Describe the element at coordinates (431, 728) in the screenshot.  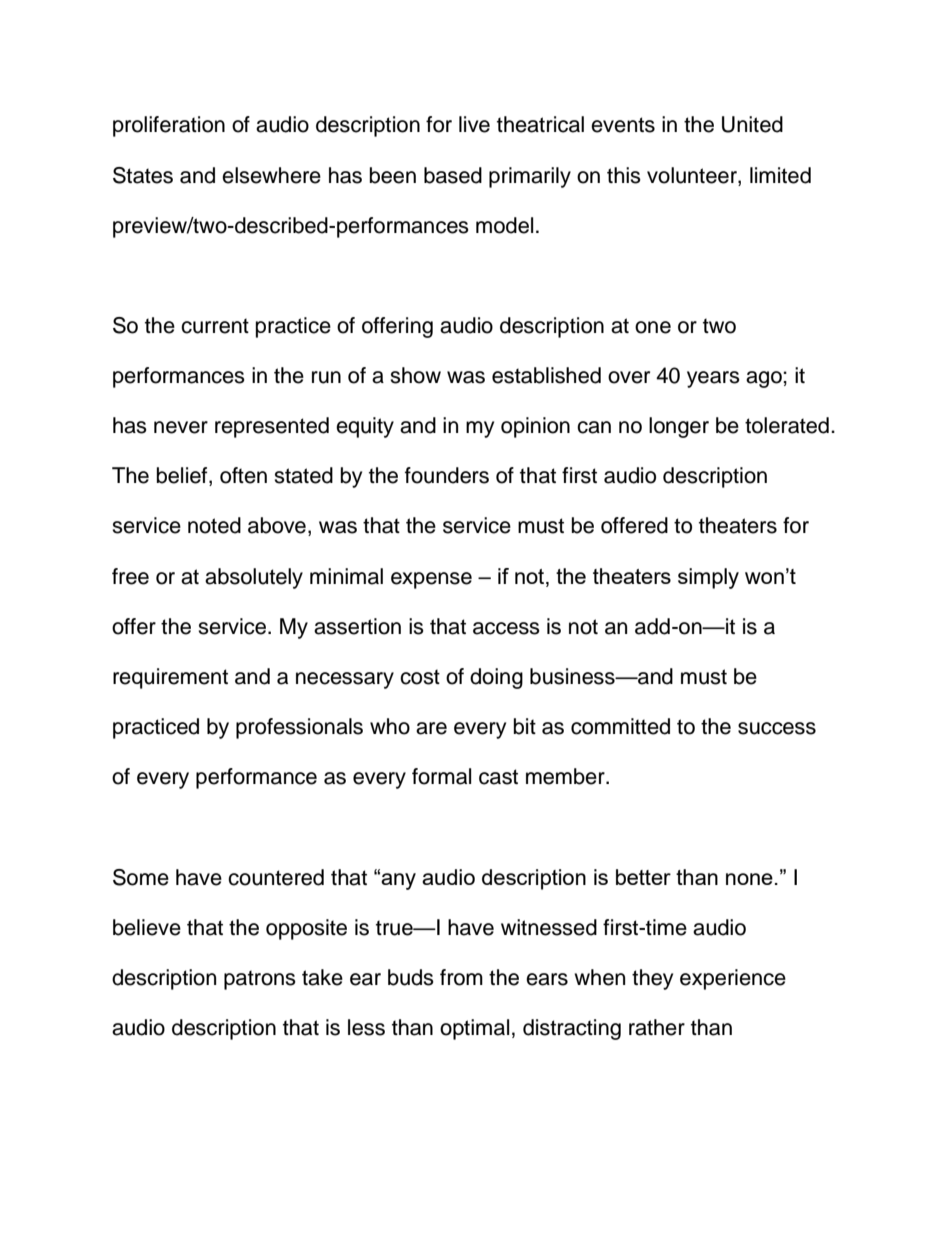
I see `are` at that location.
